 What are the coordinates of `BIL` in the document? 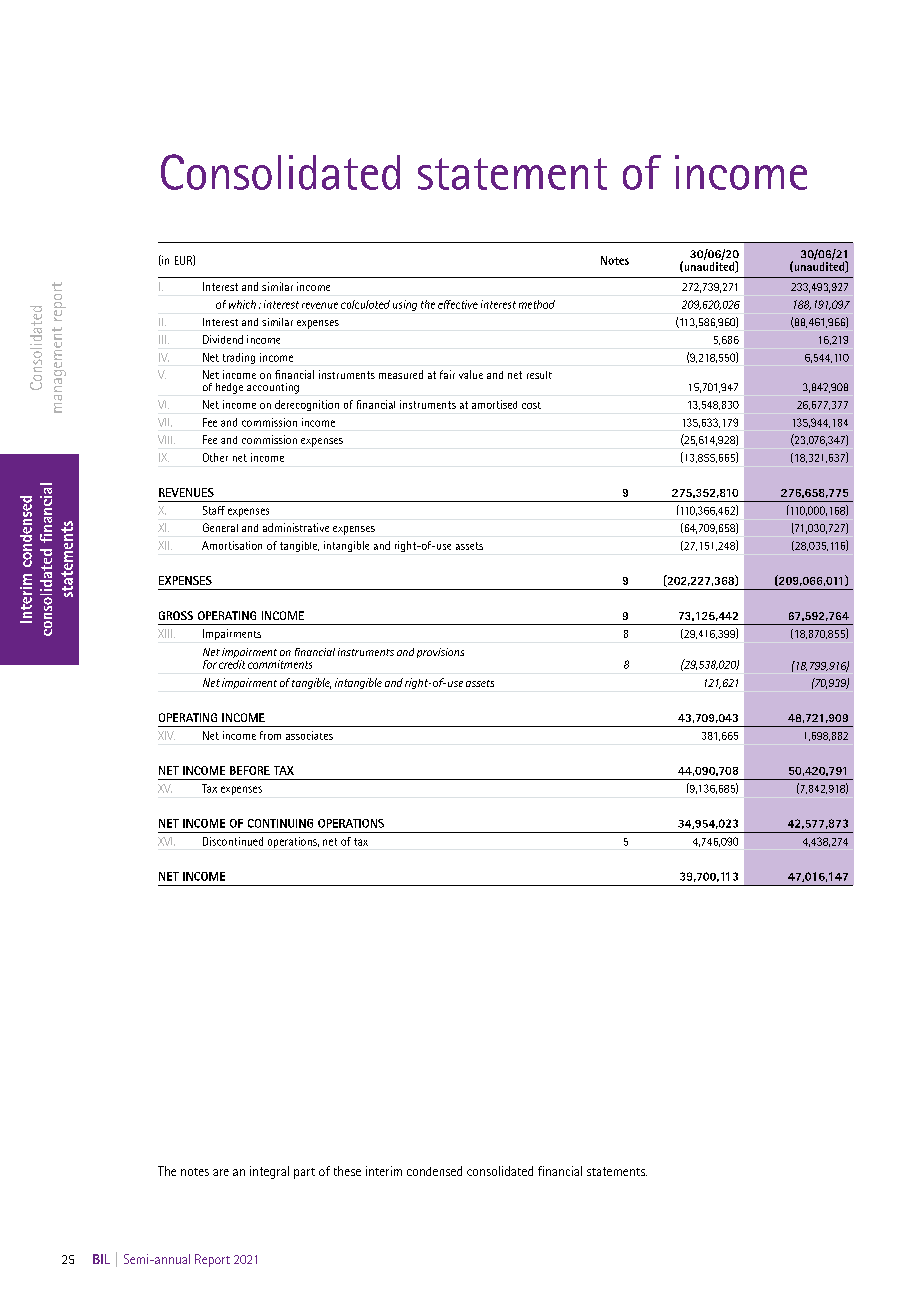 It's located at (101, 1259).
